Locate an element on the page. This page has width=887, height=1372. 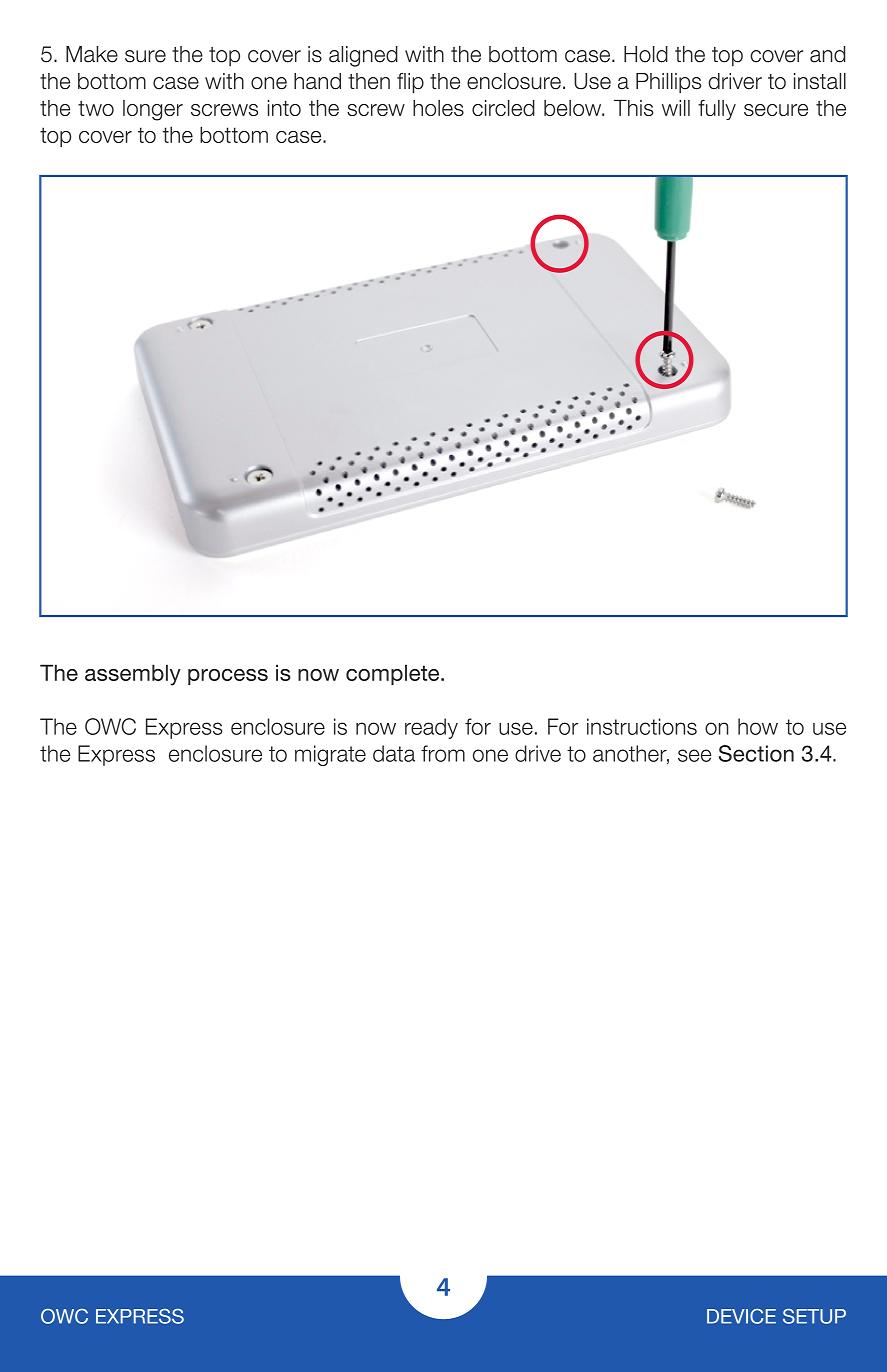
DEVICE is located at coordinates (741, 1316).
